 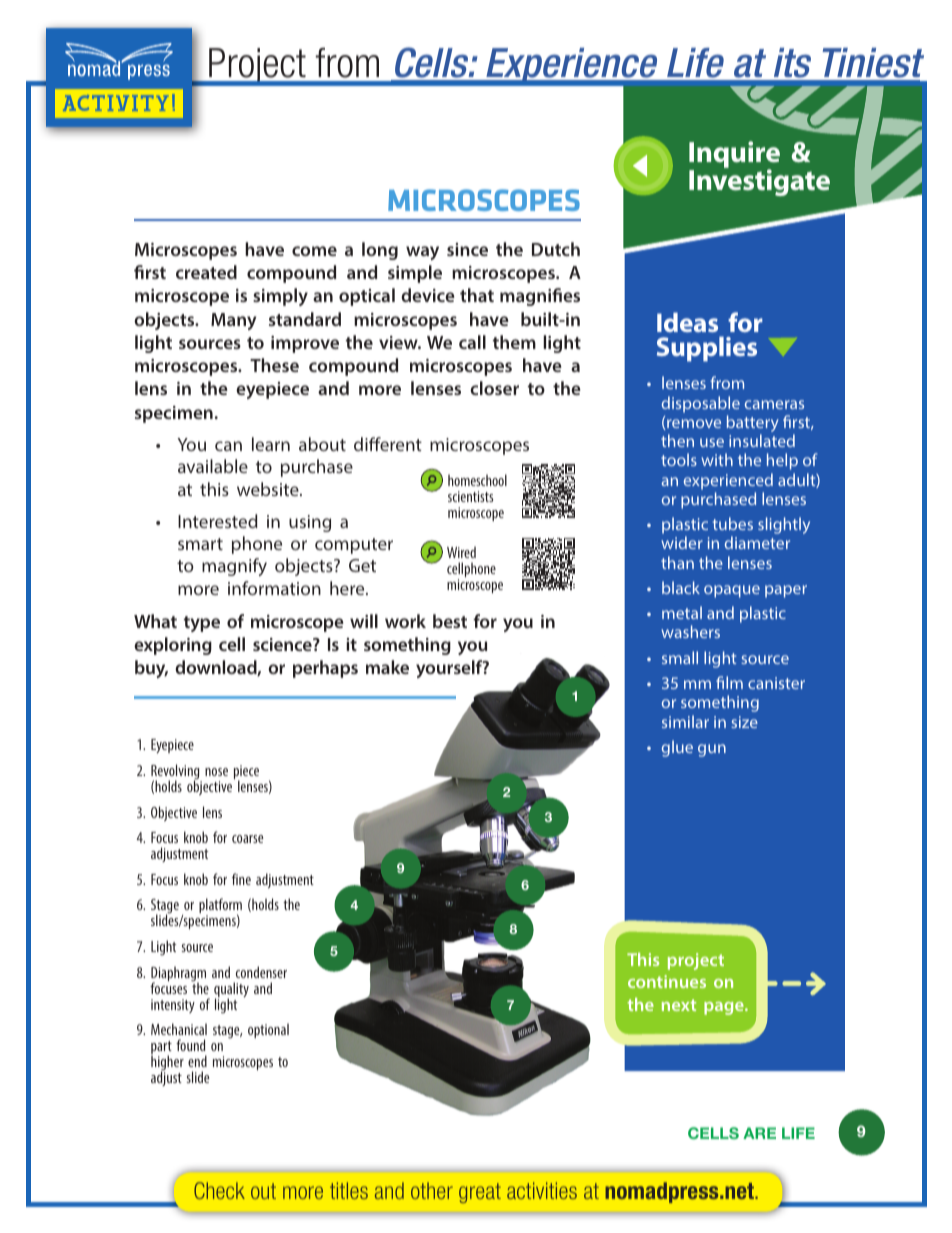 I want to click on Inquire, so click(x=734, y=156).
